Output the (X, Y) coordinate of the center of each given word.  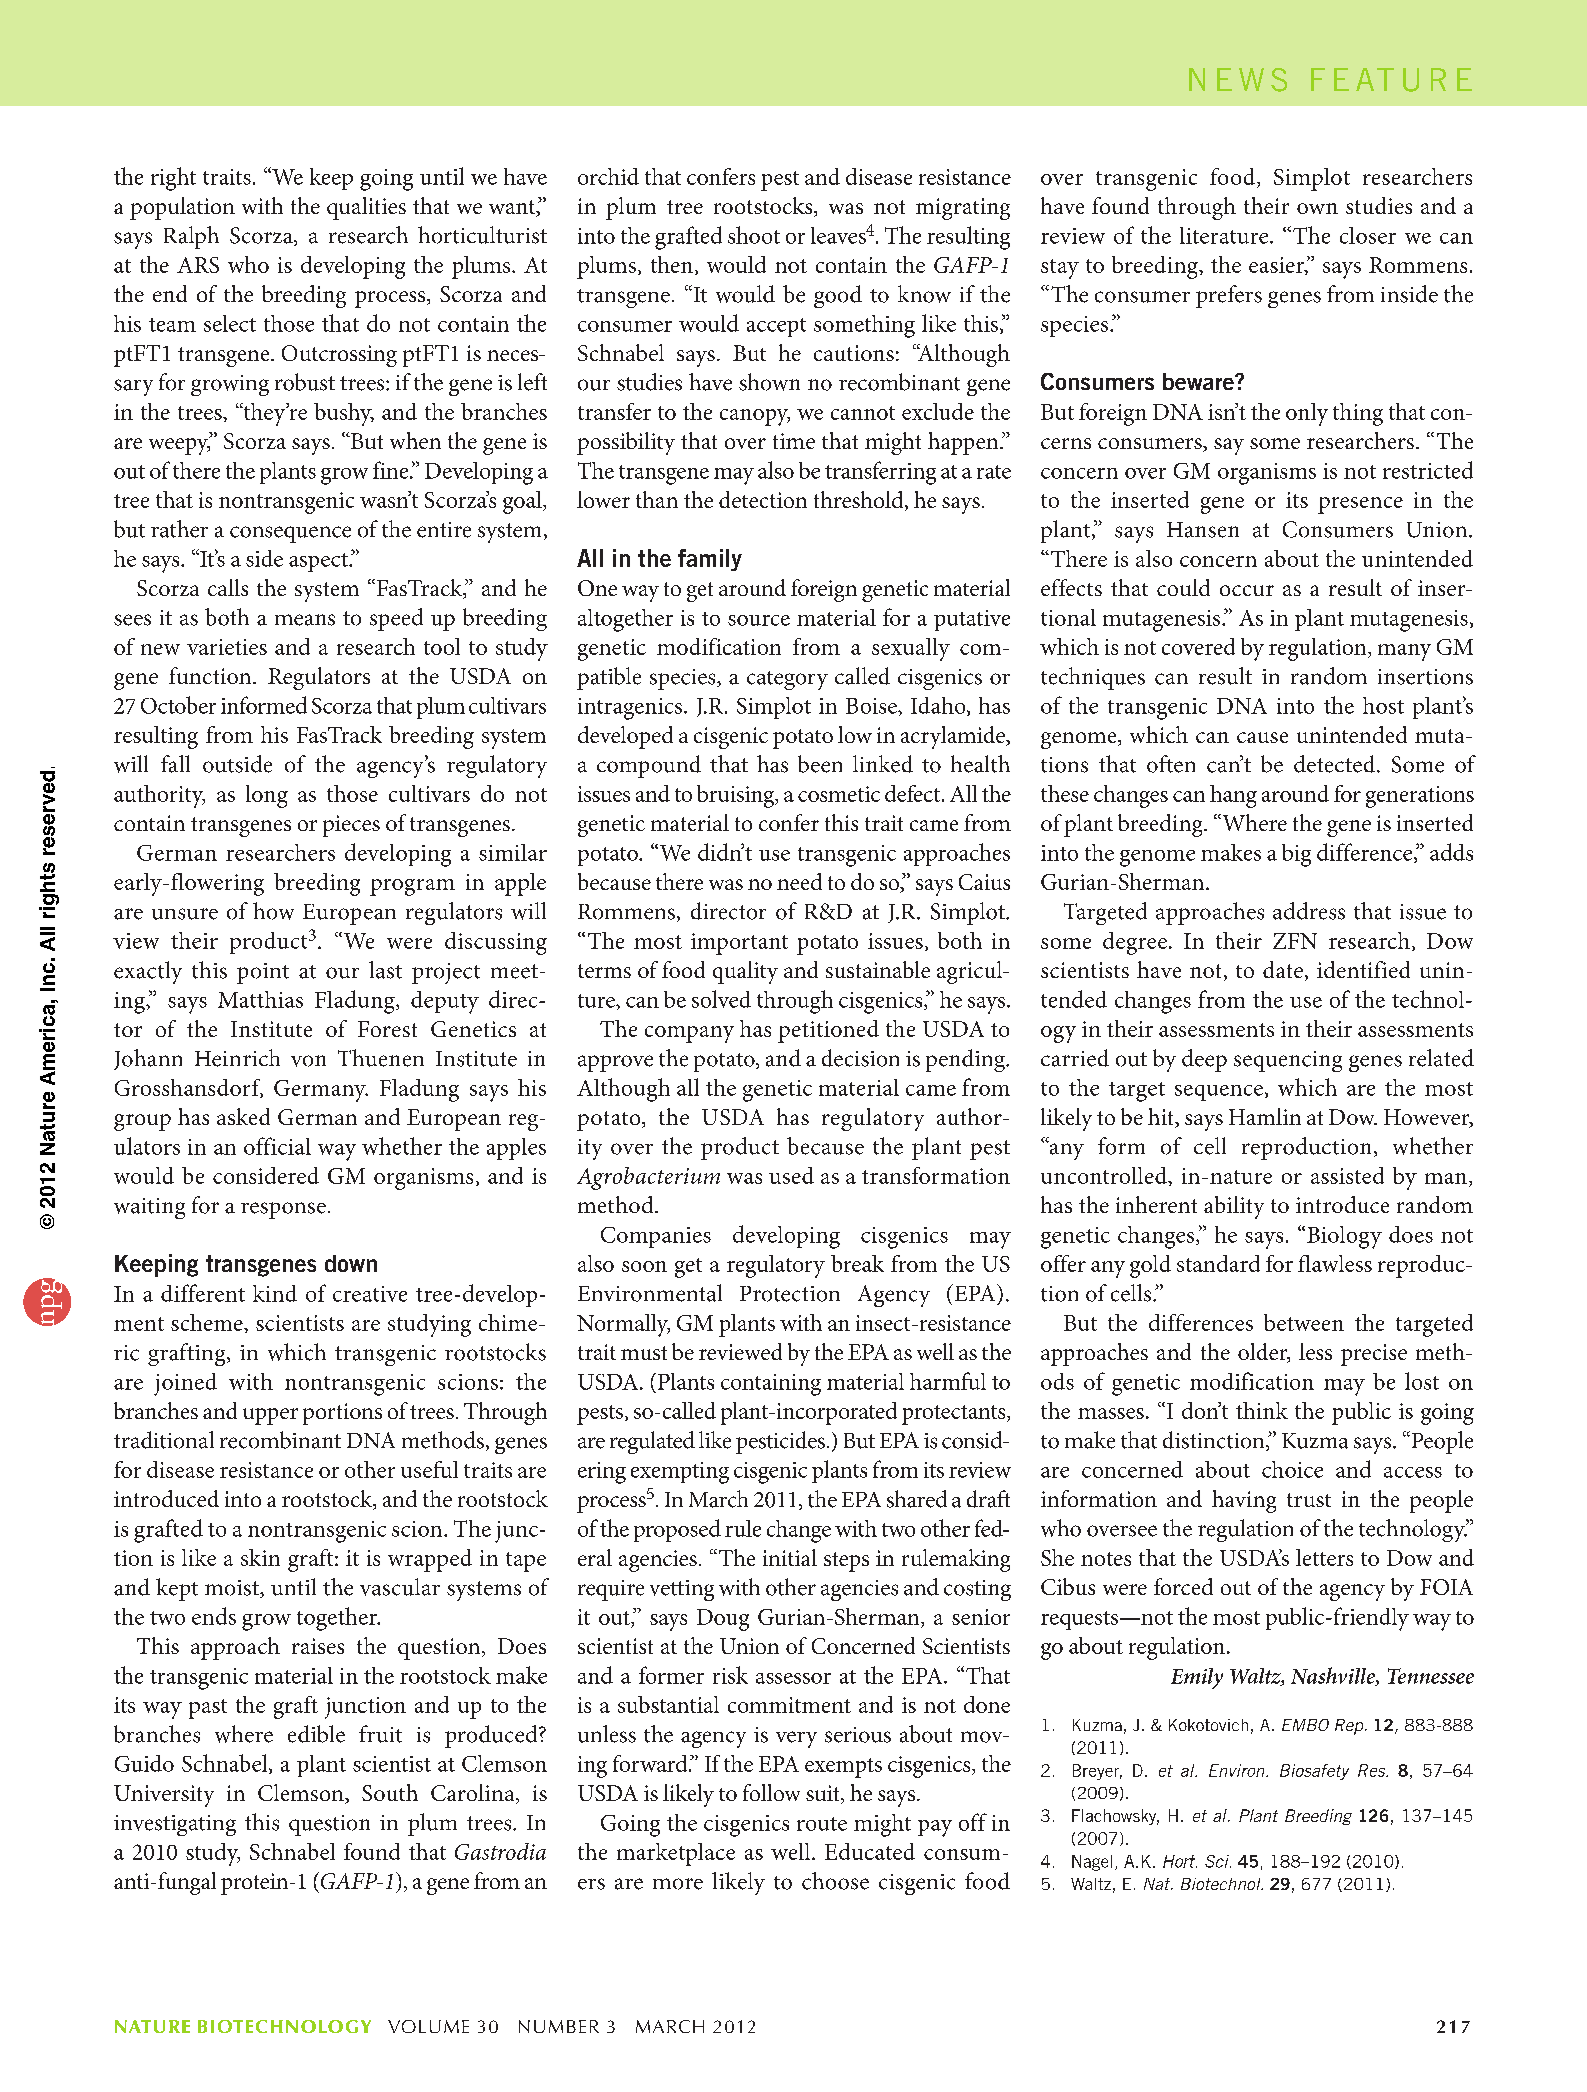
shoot (754, 235)
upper (270, 1416)
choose (835, 1881)
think (1262, 1410)
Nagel (1092, 1863)
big (1296, 855)
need (799, 881)
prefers (1229, 296)
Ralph (191, 237)
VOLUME (428, 2026)
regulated (652, 1442)
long (267, 796)
